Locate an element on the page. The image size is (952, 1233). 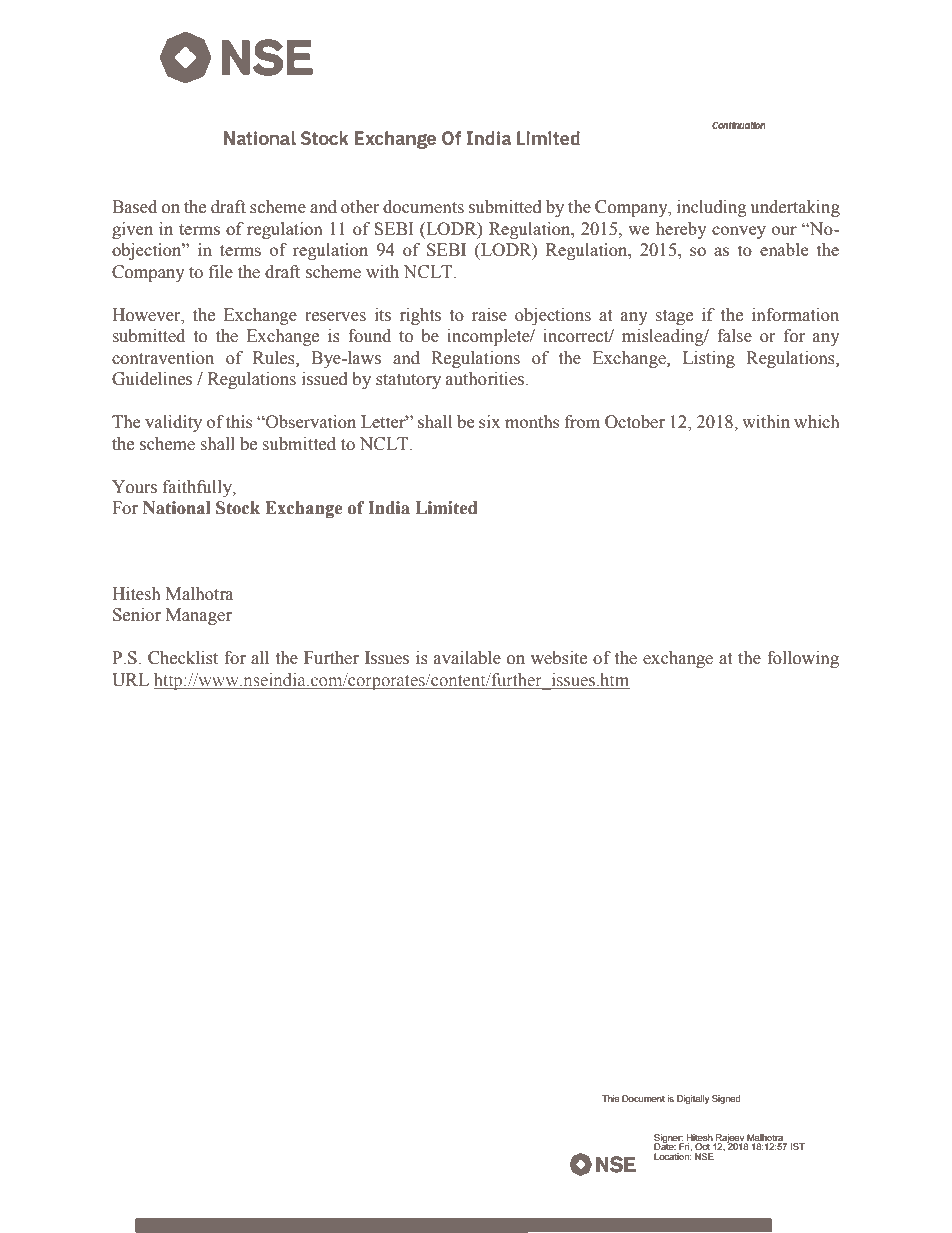
Signed is located at coordinates (726, 1099).
